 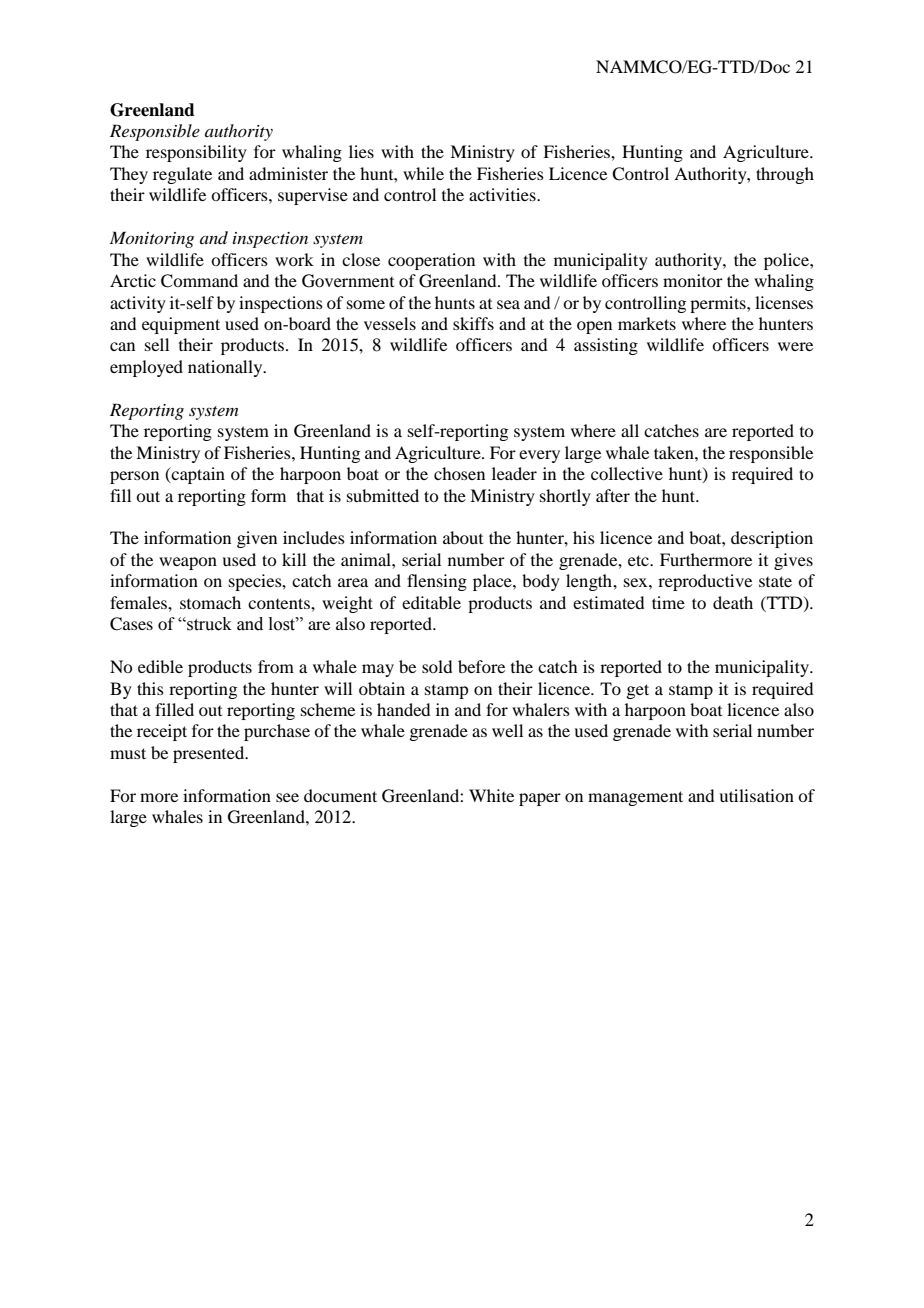 I want to click on chosen, so click(x=459, y=473).
